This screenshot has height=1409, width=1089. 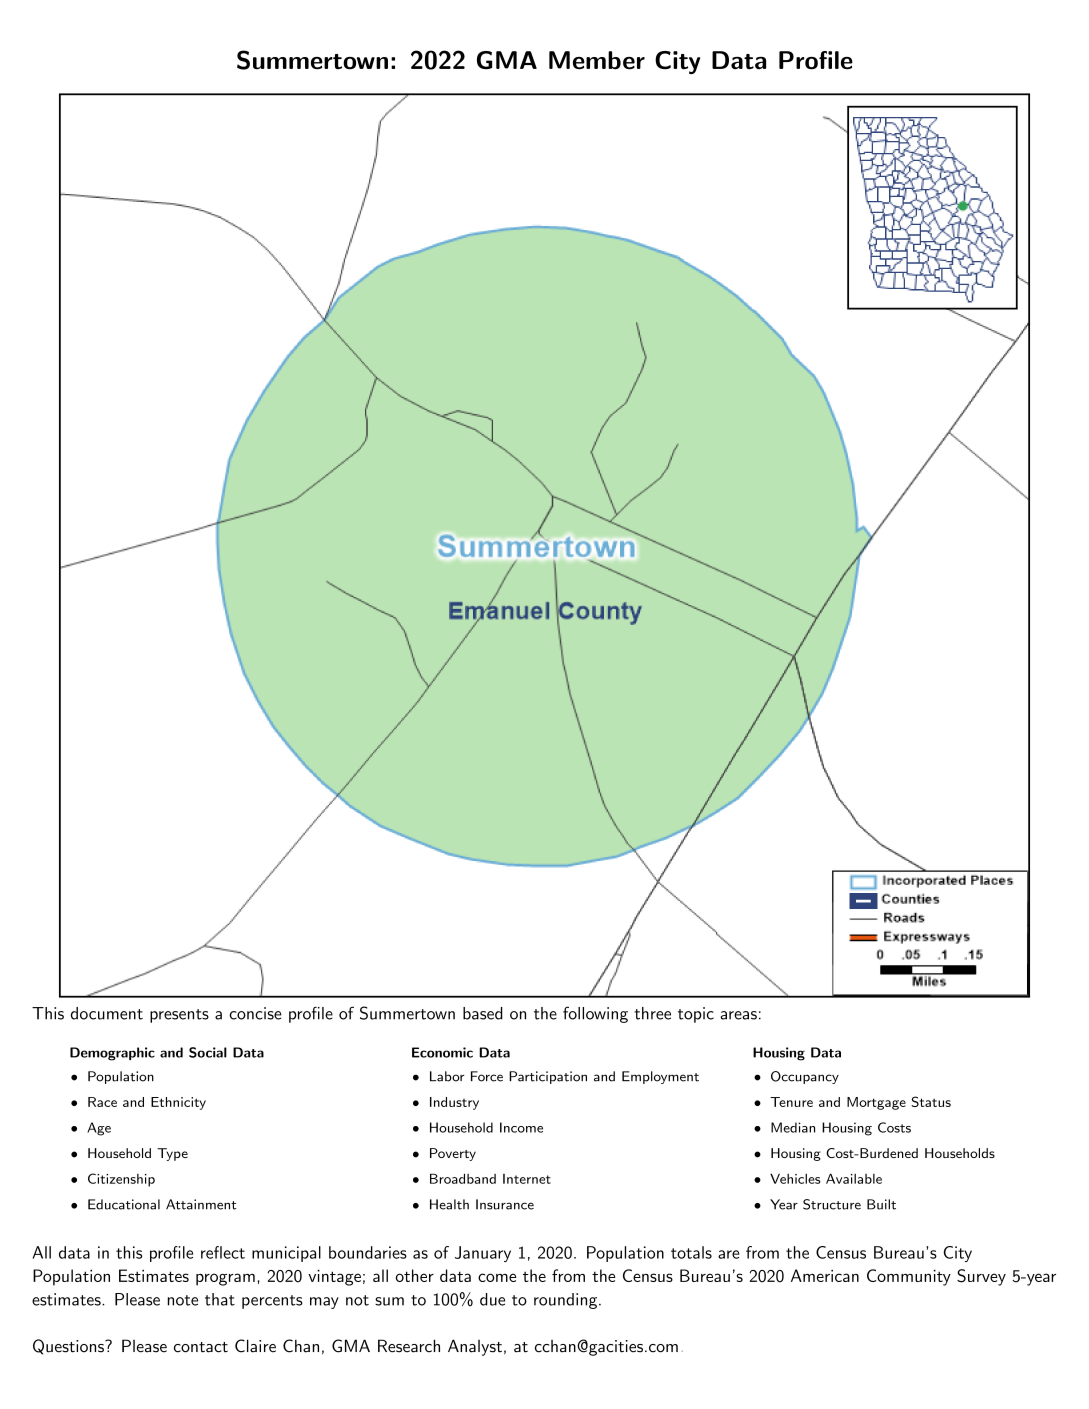 What do you see at coordinates (696, 1015) in the screenshot?
I see `topic` at bounding box center [696, 1015].
